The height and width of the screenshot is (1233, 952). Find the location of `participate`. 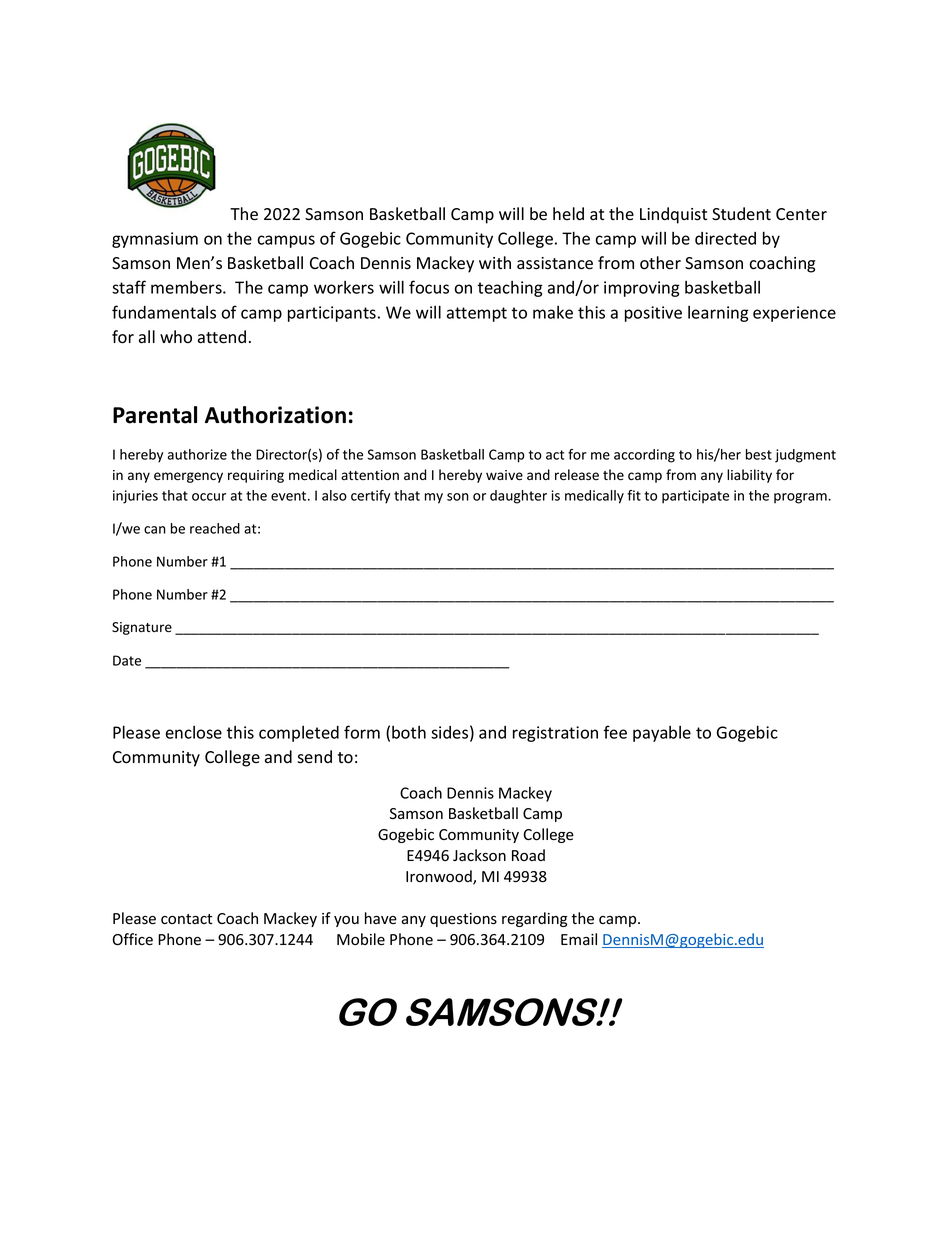

participate is located at coordinates (695, 497).
